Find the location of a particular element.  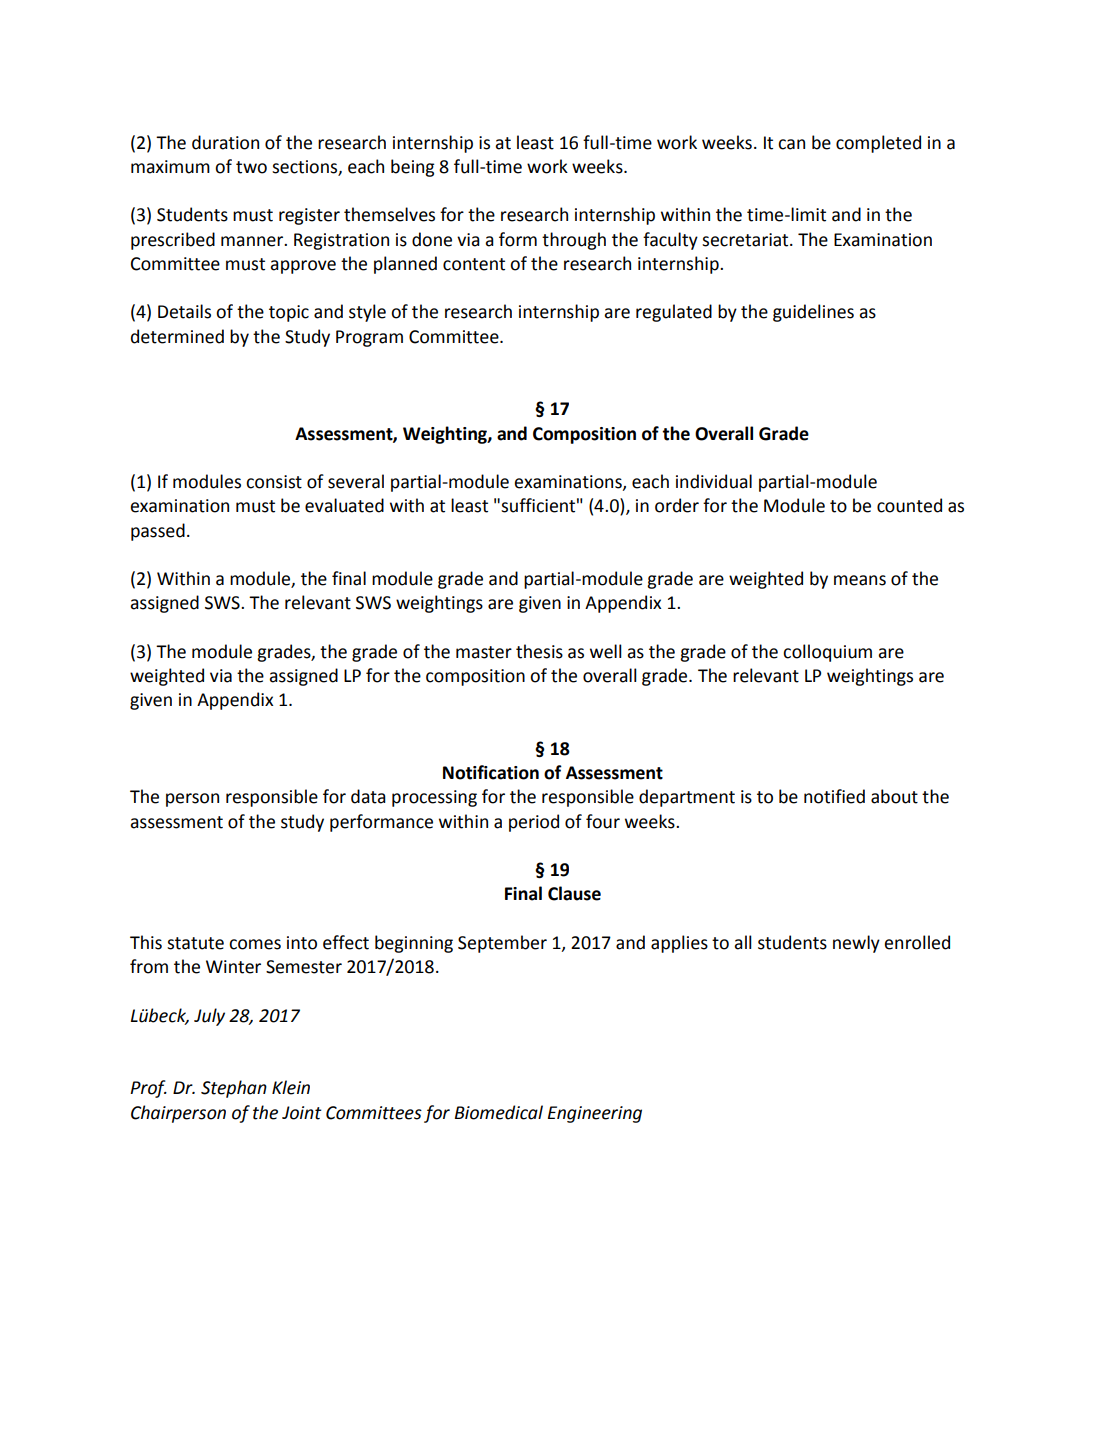

Biomedical is located at coordinates (499, 1112).
